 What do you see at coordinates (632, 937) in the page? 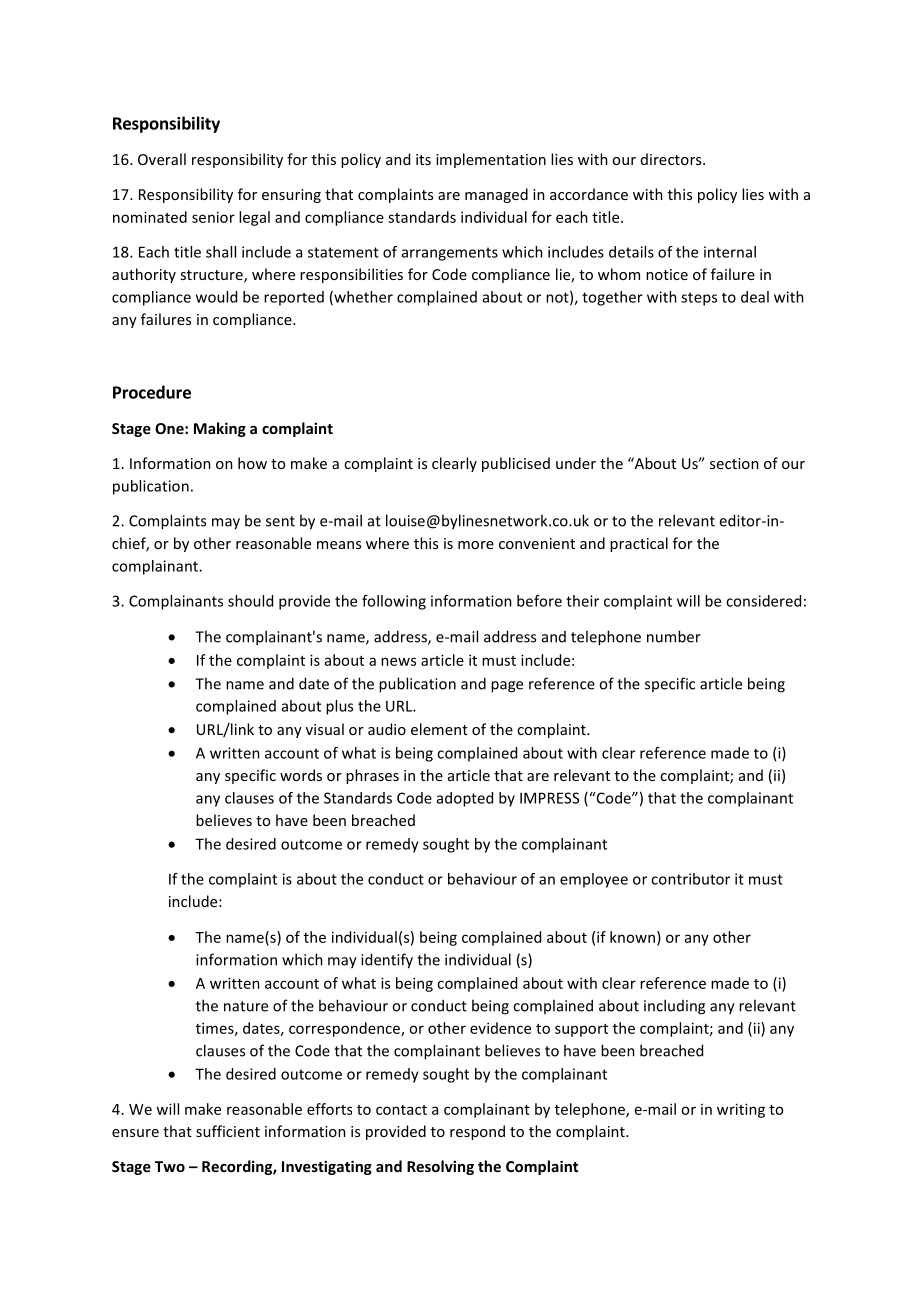
I see `known` at bounding box center [632, 937].
